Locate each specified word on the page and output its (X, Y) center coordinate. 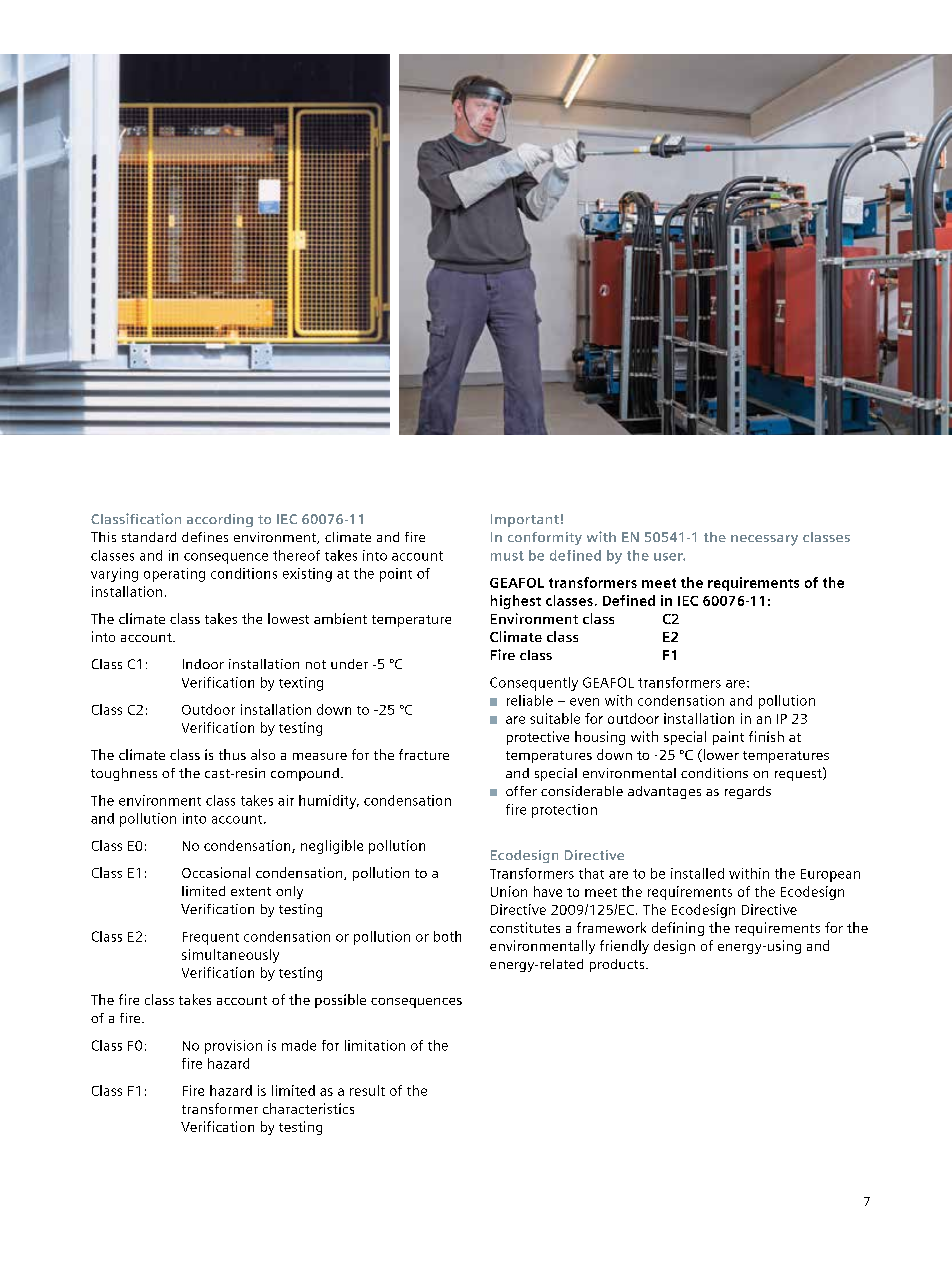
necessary (764, 540)
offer (521, 791)
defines (205, 537)
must (507, 556)
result (367, 1090)
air (286, 800)
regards (748, 792)
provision (233, 1047)
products (618, 965)
